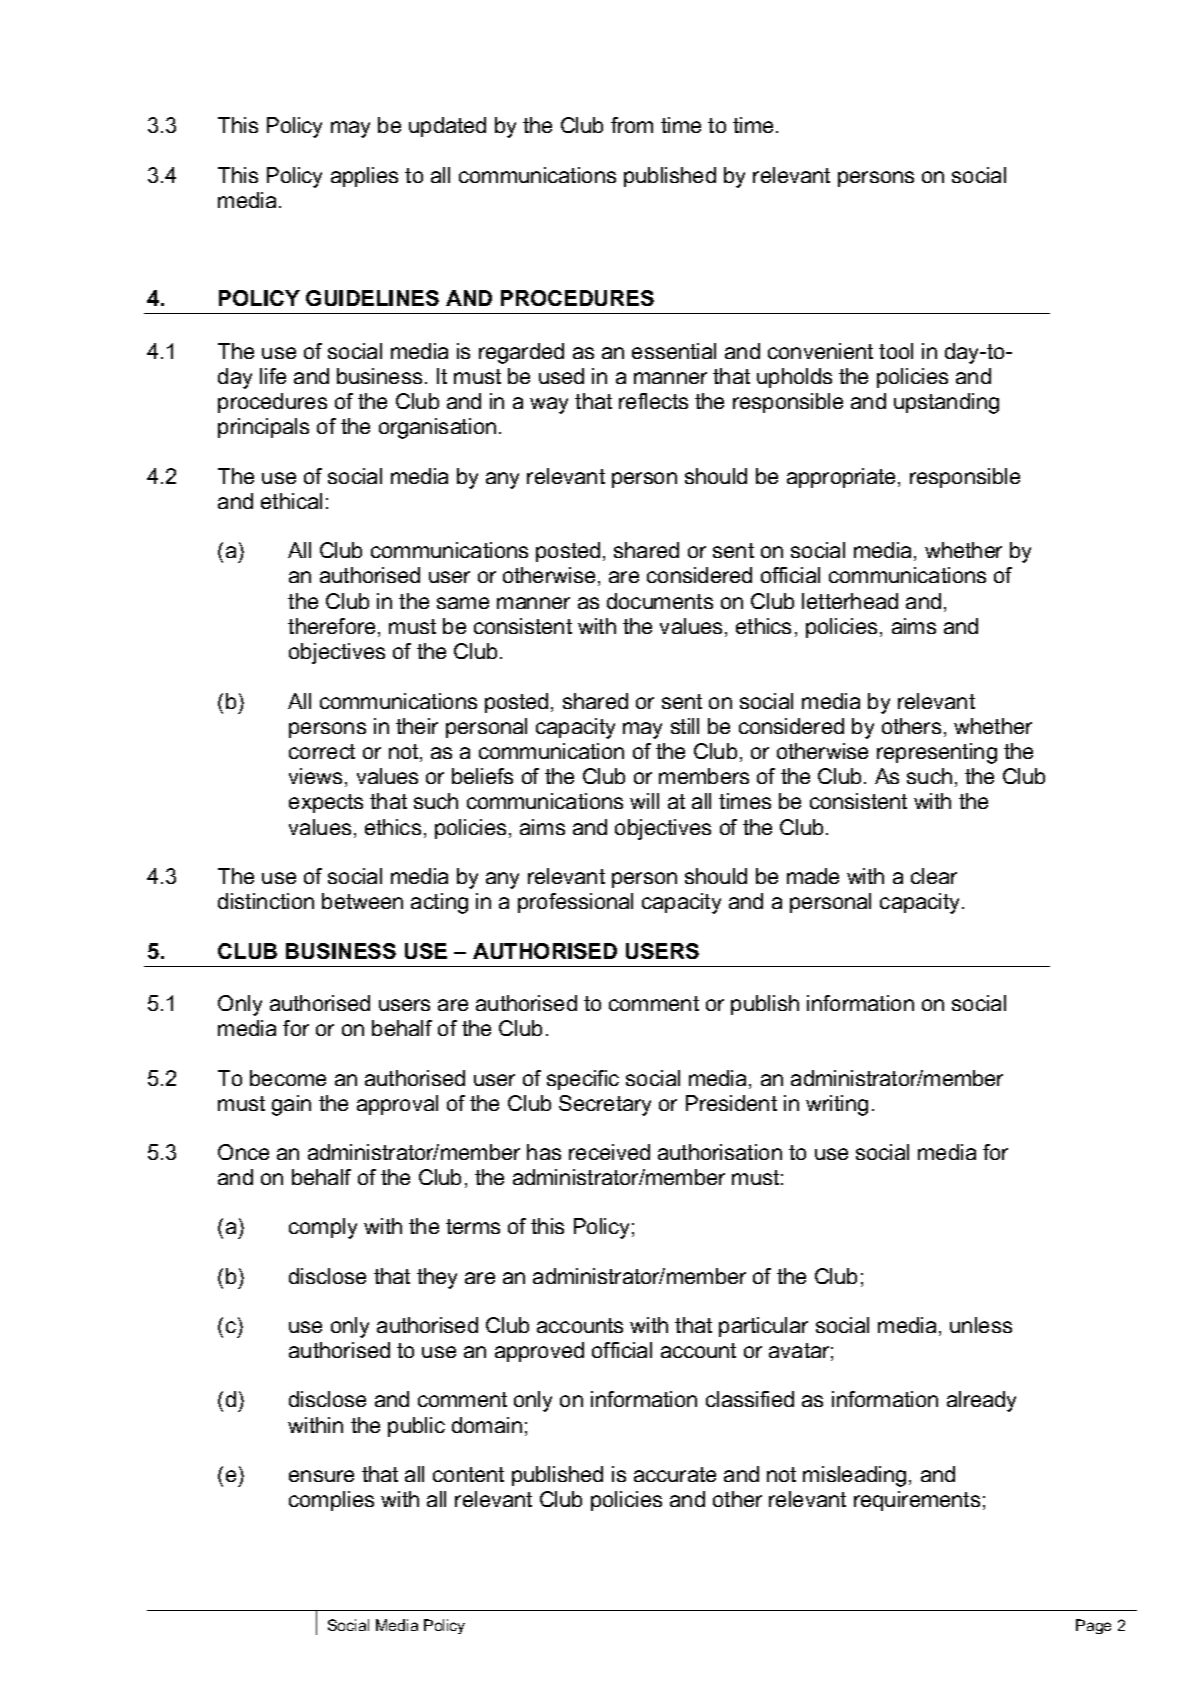  What do you see at coordinates (934, 876) in the image?
I see `clear` at bounding box center [934, 876].
